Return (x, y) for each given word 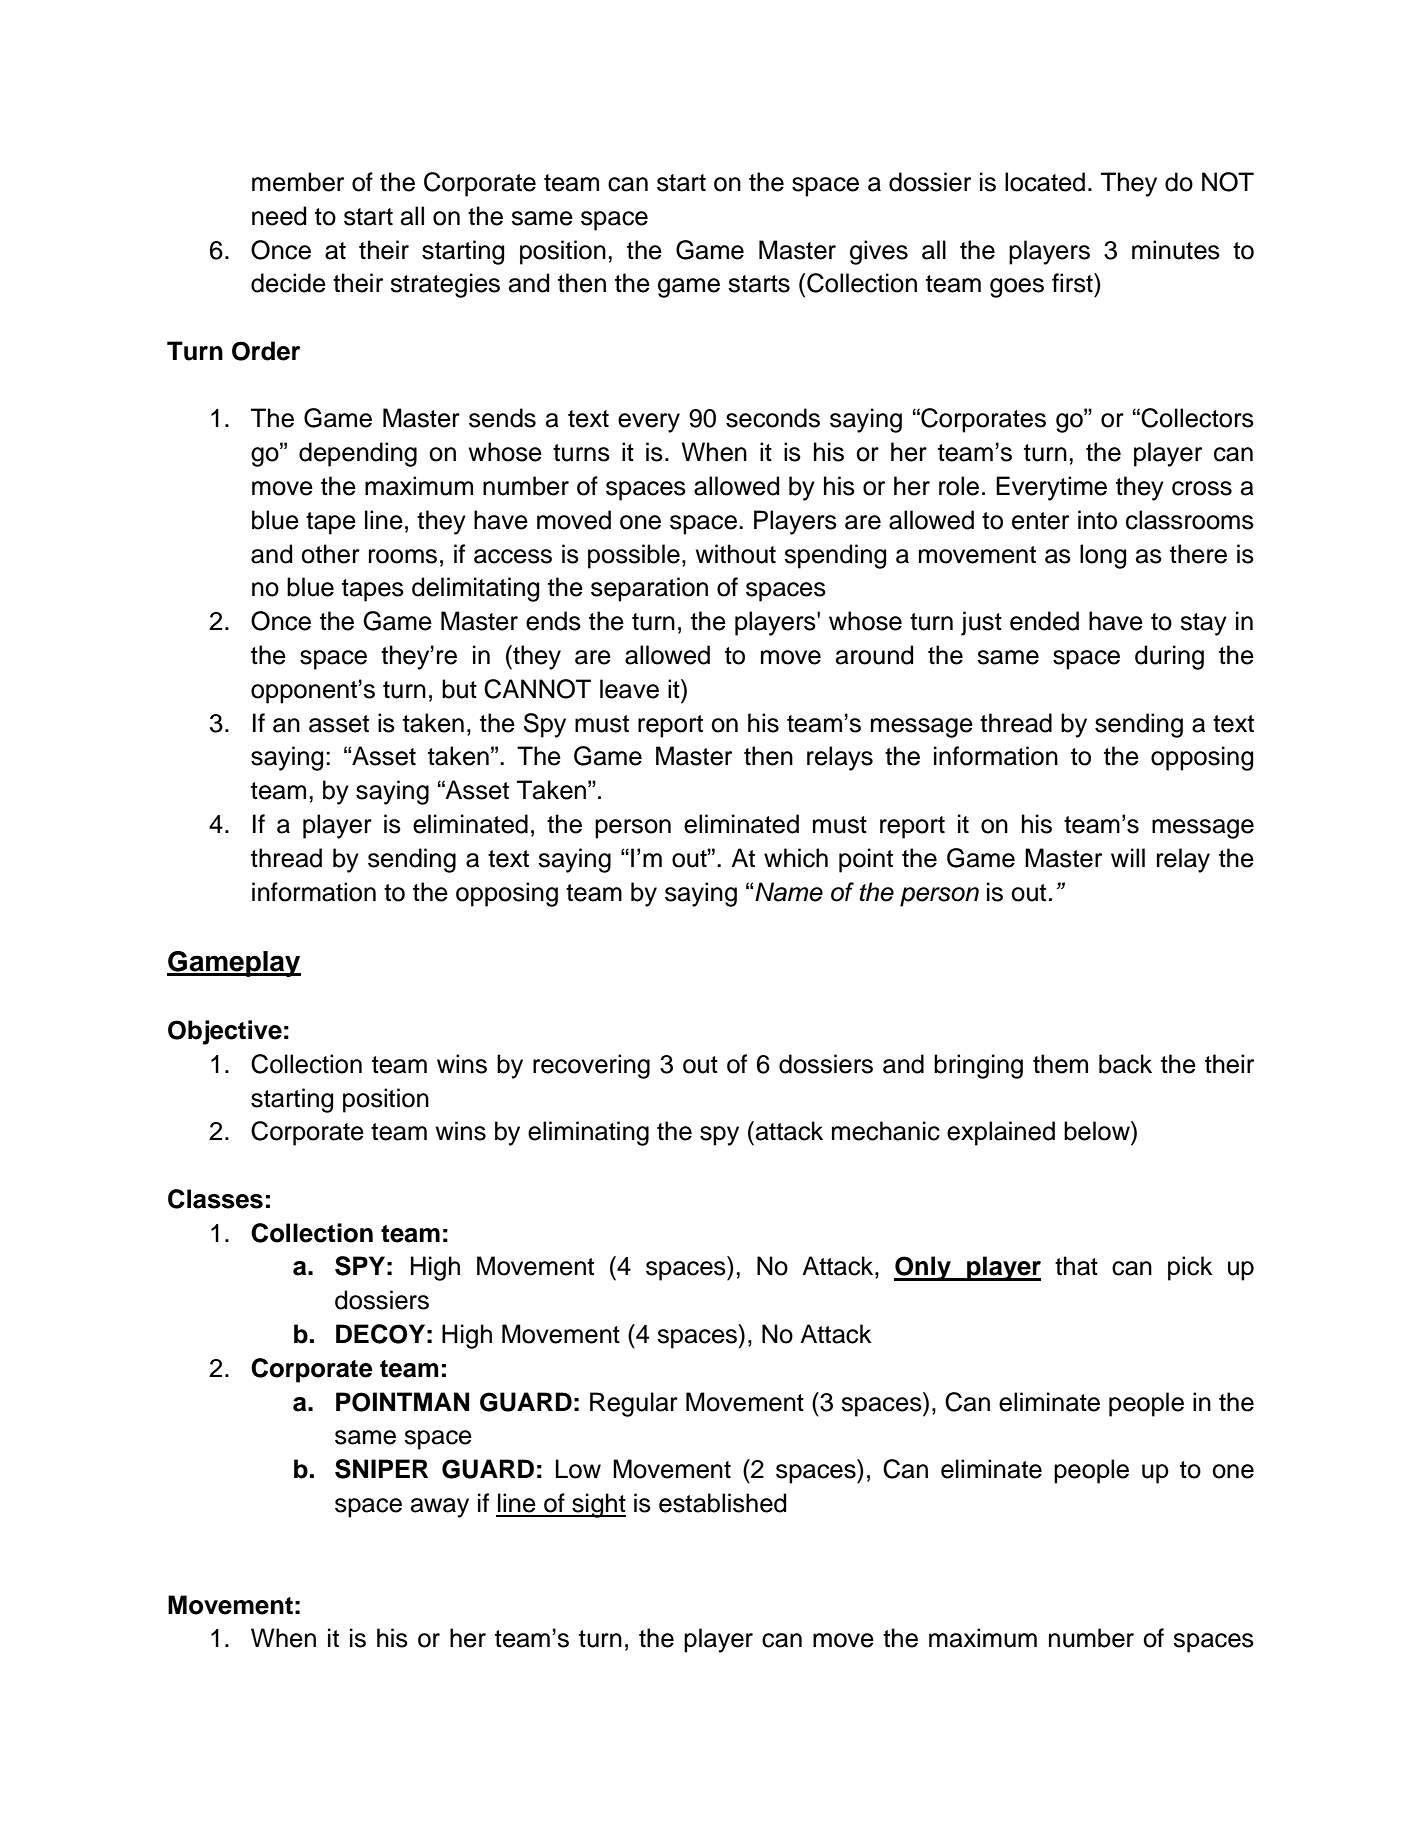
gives (879, 252)
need (279, 216)
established (722, 1503)
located (1045, 182)
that (1076, 1266)
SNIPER (381, 1469)
